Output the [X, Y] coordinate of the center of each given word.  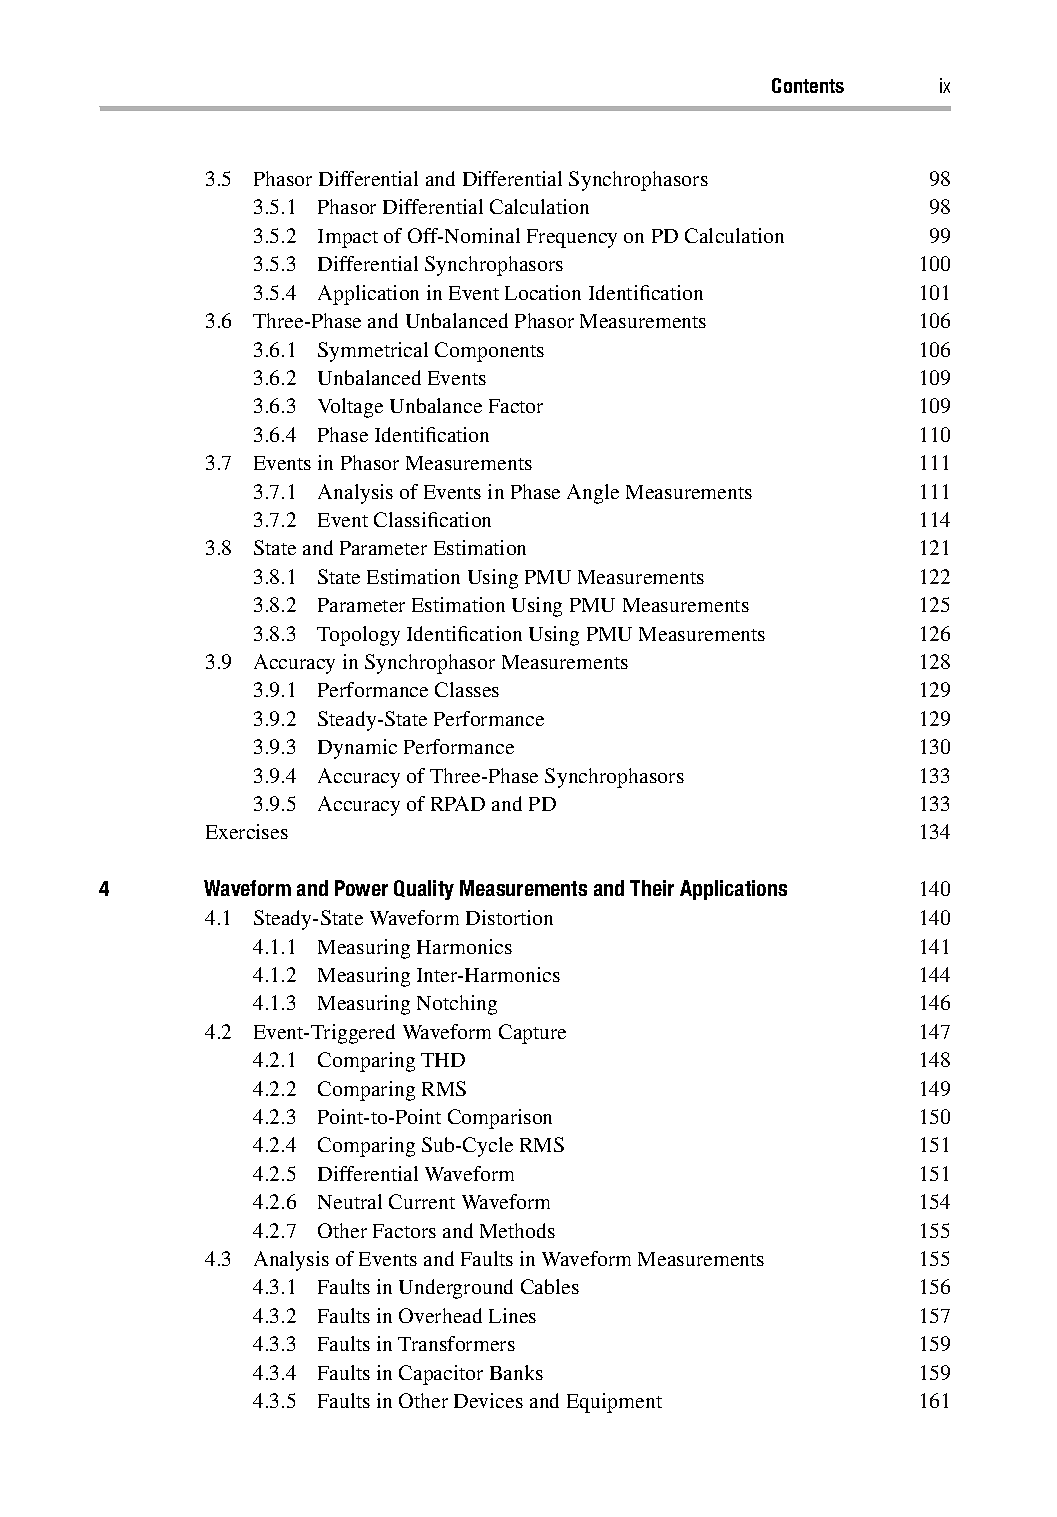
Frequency [572, 238]
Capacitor [441, 1375]
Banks [516, 1372]
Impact [348, 238]
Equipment [614, 1403]
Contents [808, 85]
